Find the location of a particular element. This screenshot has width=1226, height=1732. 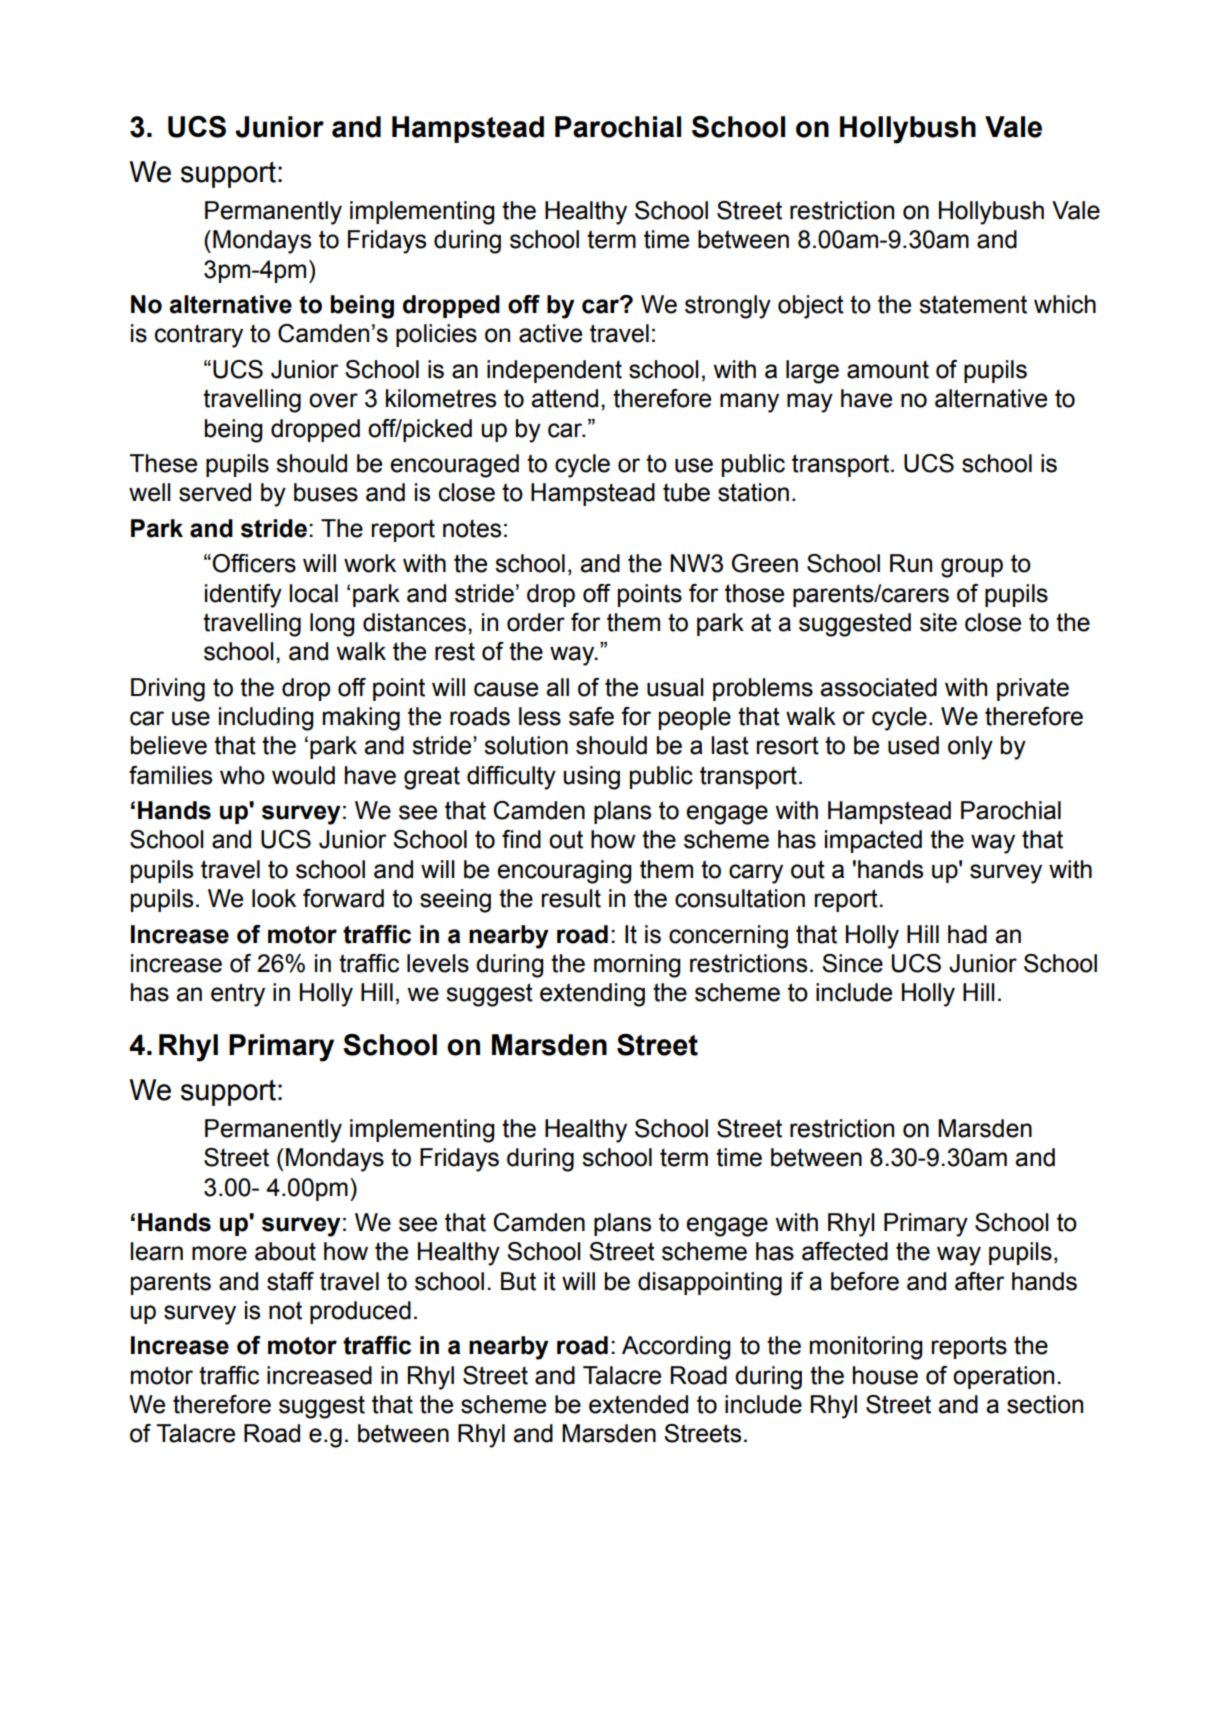

look is located at coordinates (274, 898).
